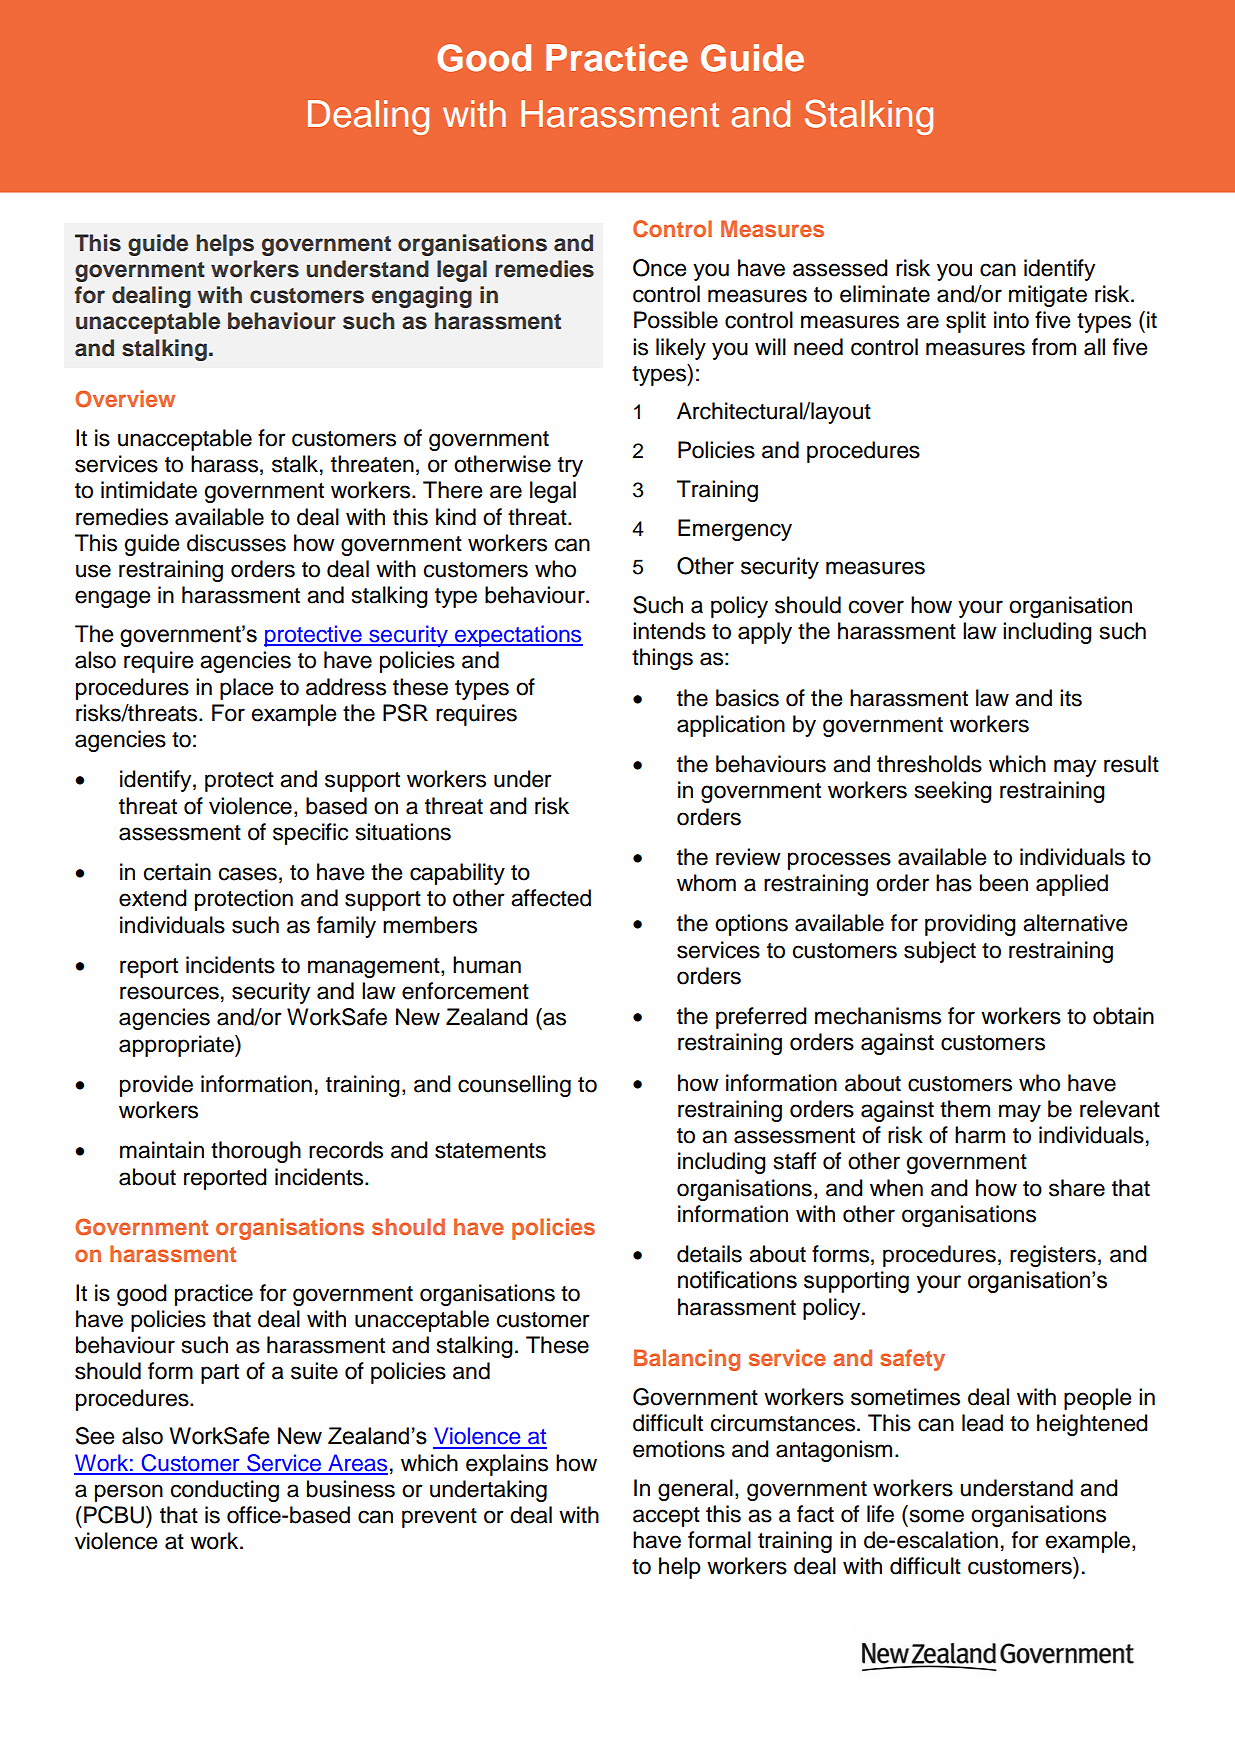  What do you see at coordinates (1011, 320) in the screenshot?
I see `into` at bounding box center [1011, 320].
